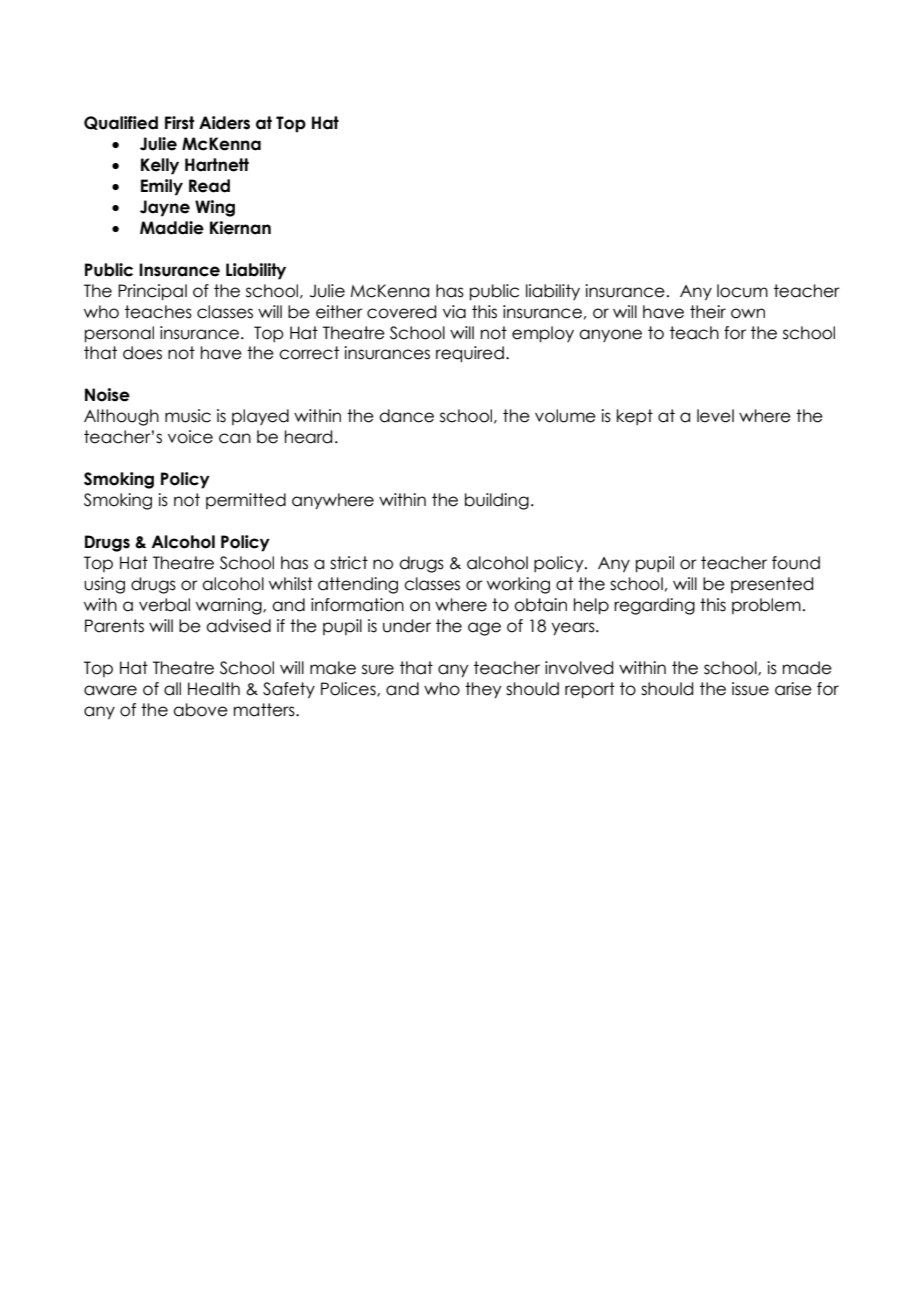 Image resolution: width=924 pixels, height=1308 pixels. I want to click on own, so click(748, 313).
